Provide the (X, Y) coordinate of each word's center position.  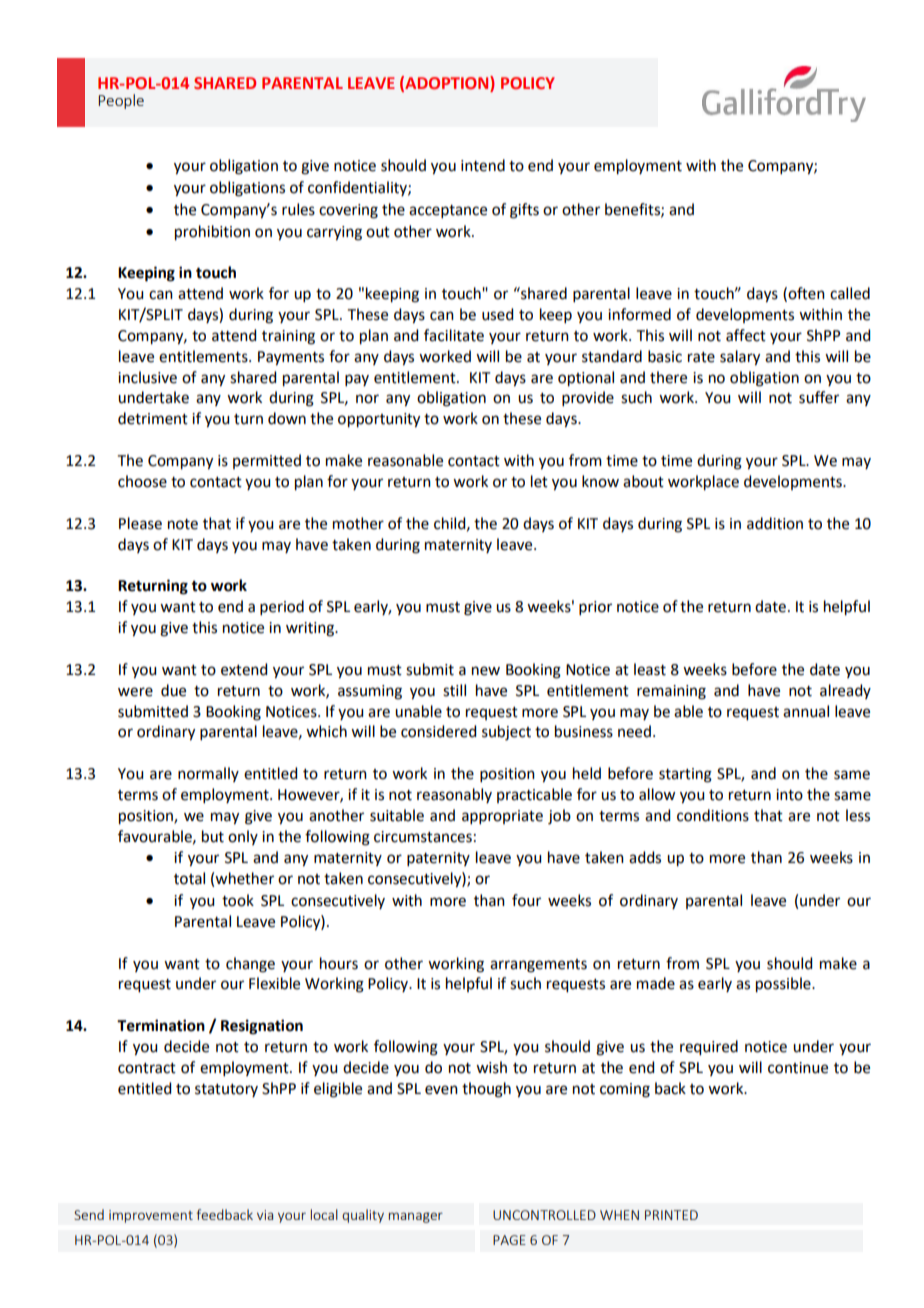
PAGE (509, 1240)
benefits (633, 210)
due (173, 690)
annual (806, 711)
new (486, 671)
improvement (151, 1216)
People (121, 101)
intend (483, 165)
